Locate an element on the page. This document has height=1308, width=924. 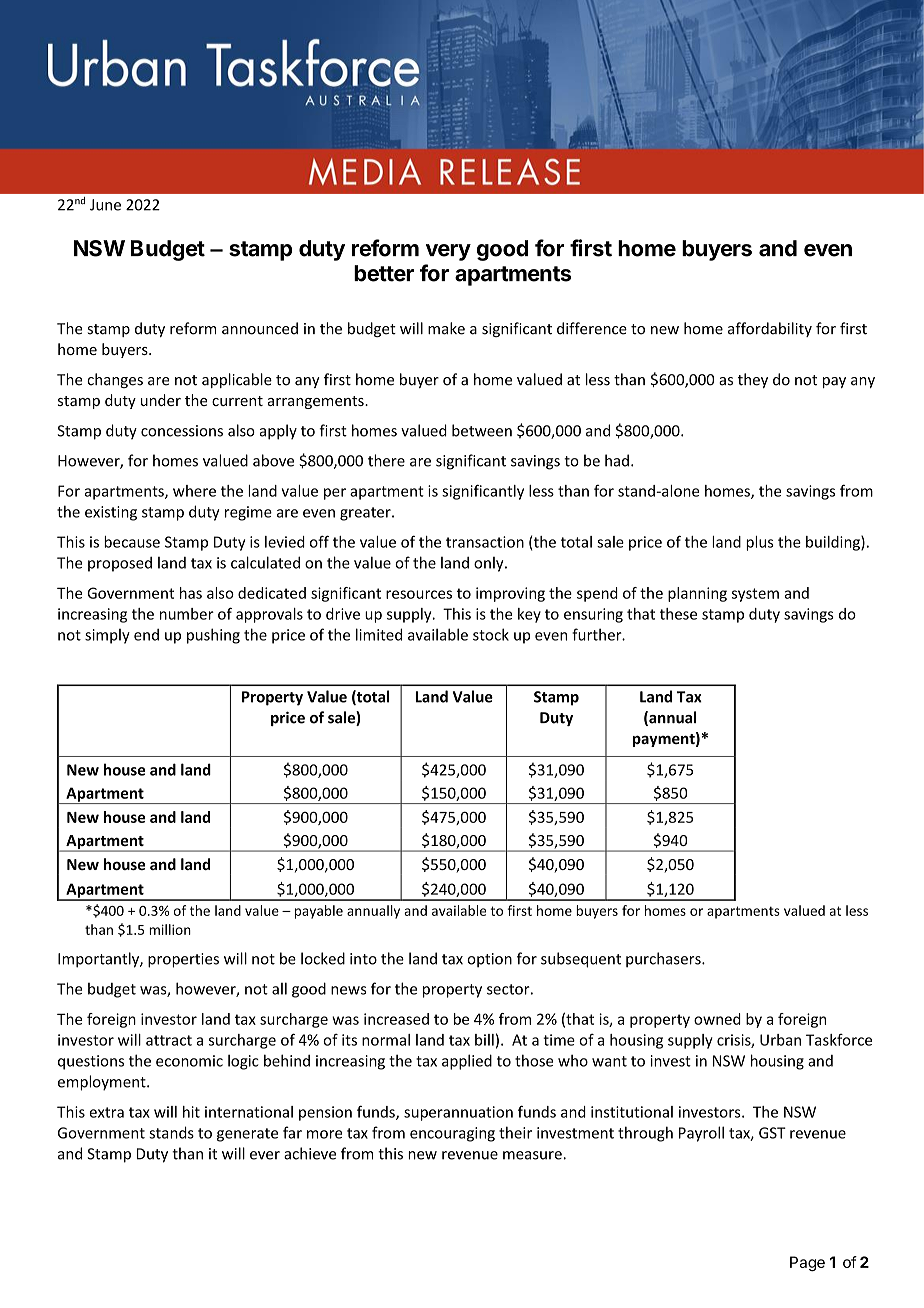
affordability is located at coordinates (770, 329).
